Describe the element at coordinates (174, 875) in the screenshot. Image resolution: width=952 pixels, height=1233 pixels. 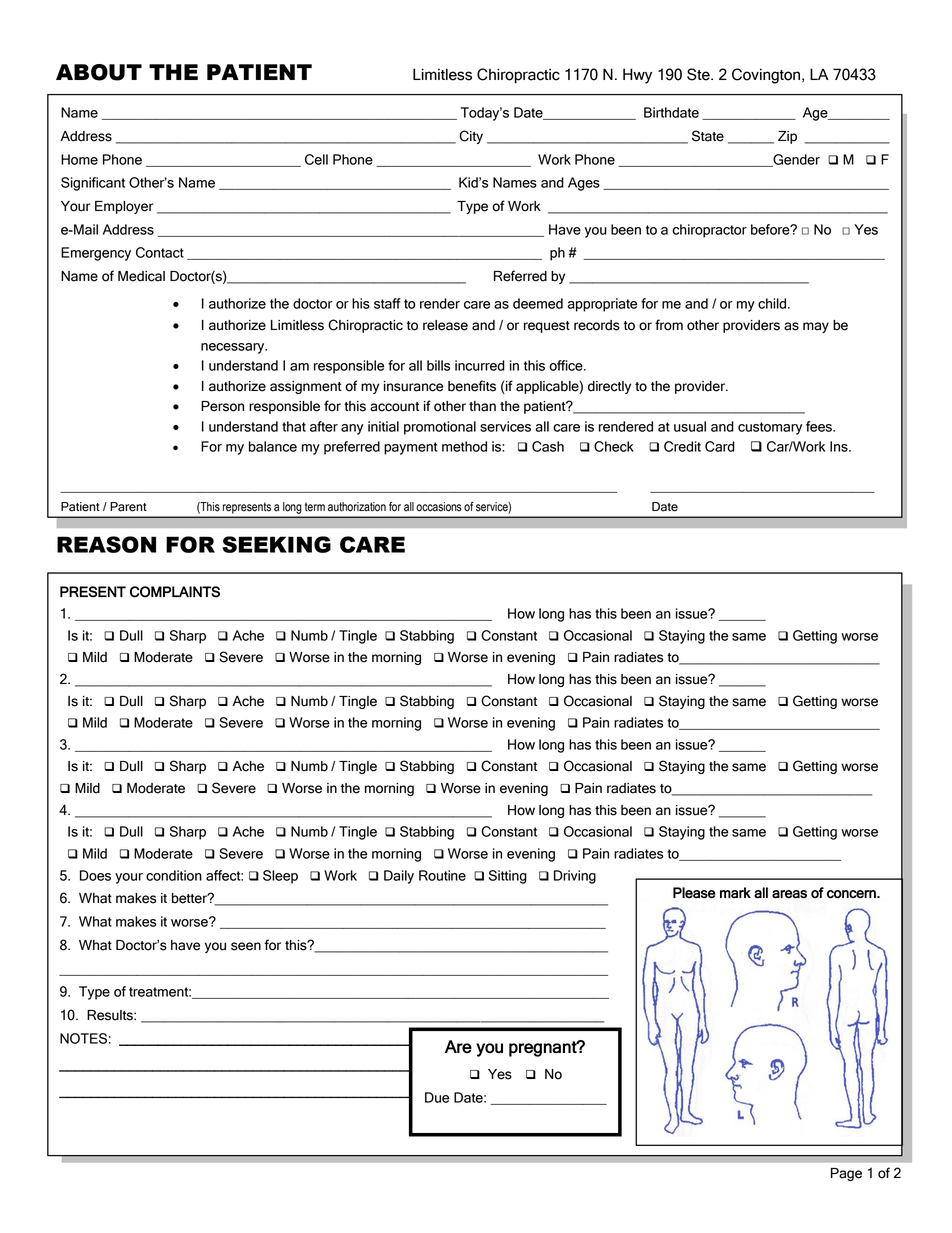
I see `condition` at that location.
